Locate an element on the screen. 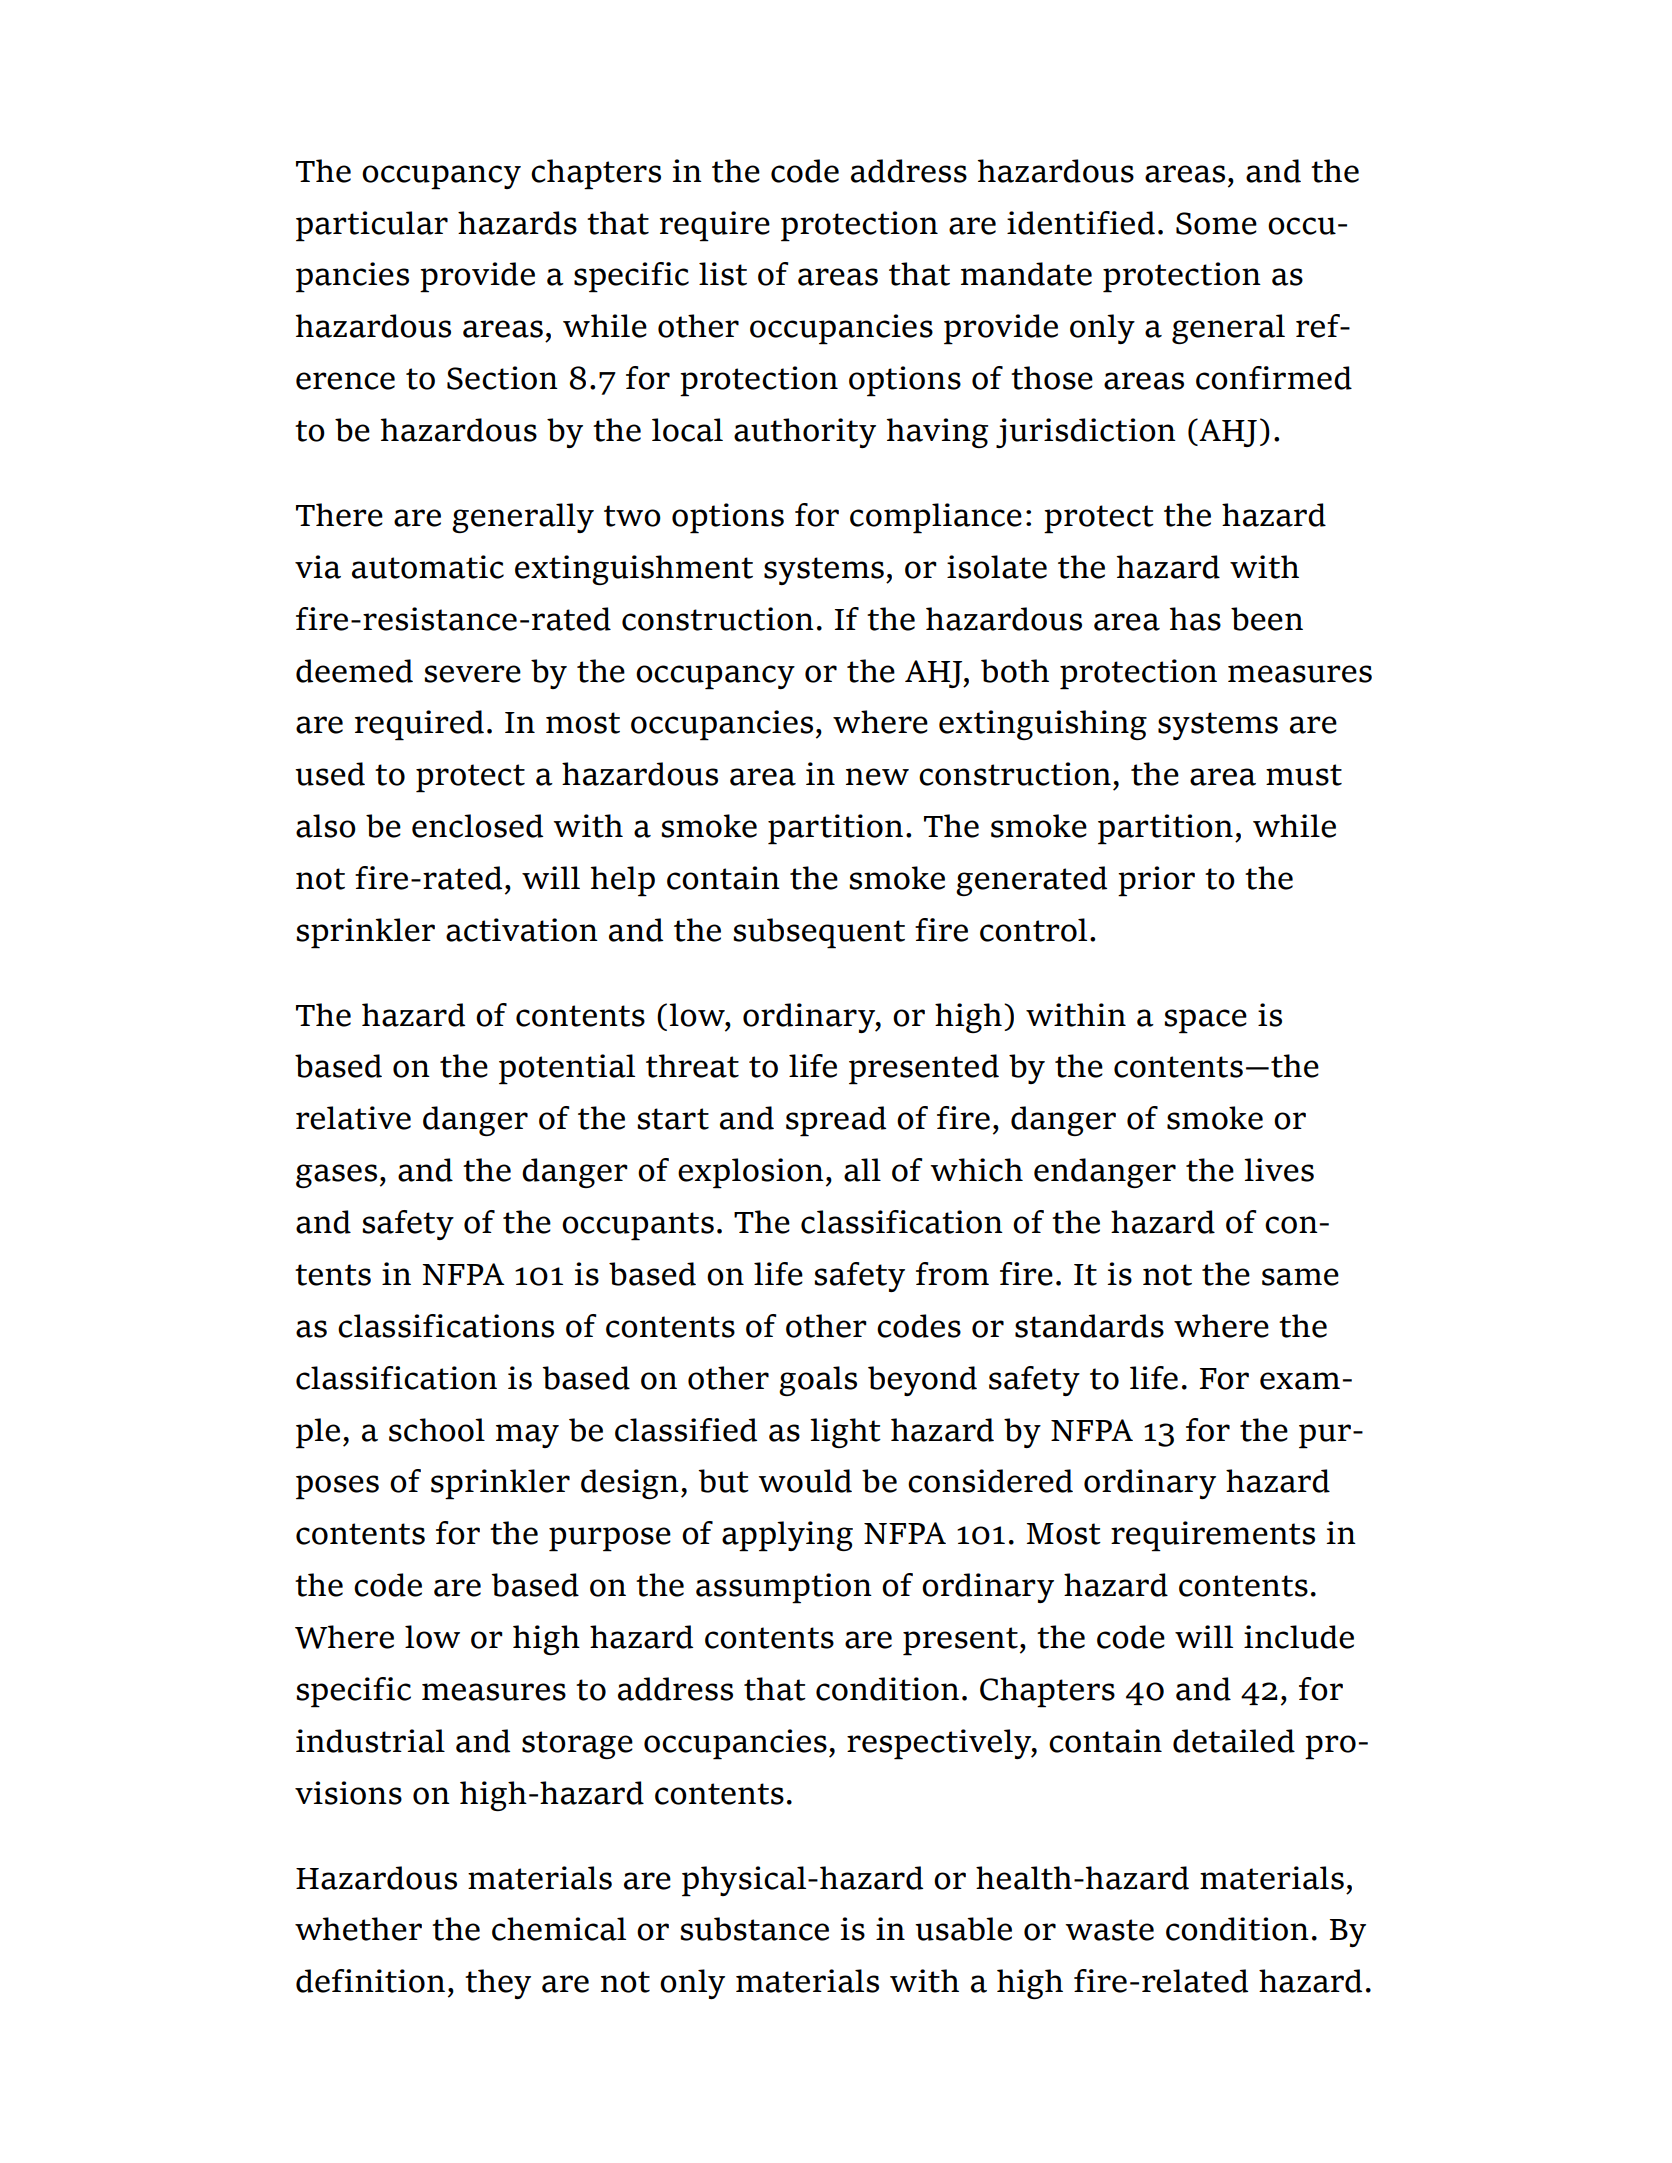 This screenshot has width=1672, height=2163. particular is located at coordinates (372, 226).
